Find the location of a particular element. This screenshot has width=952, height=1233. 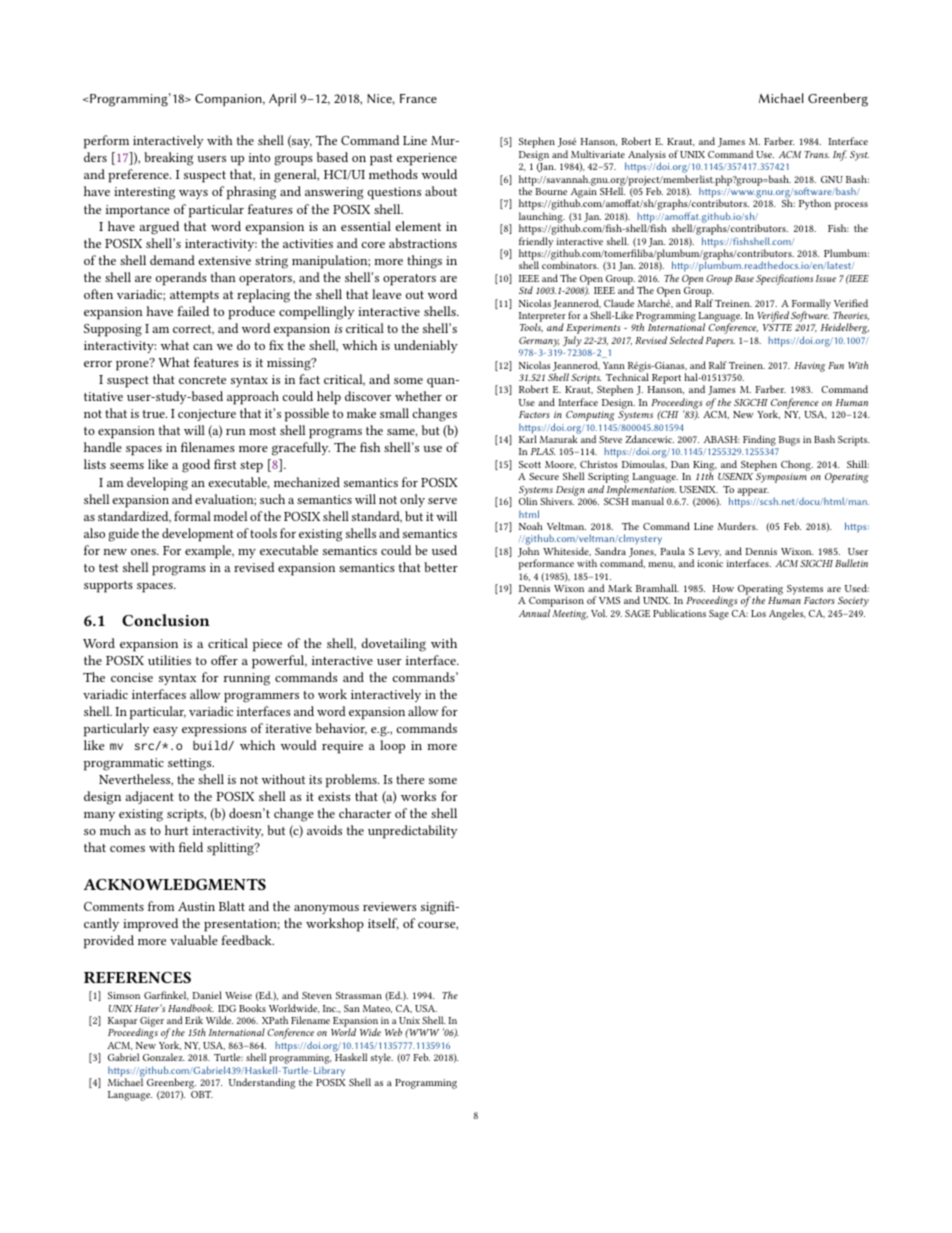

good is located at coordinates (196, 466).
